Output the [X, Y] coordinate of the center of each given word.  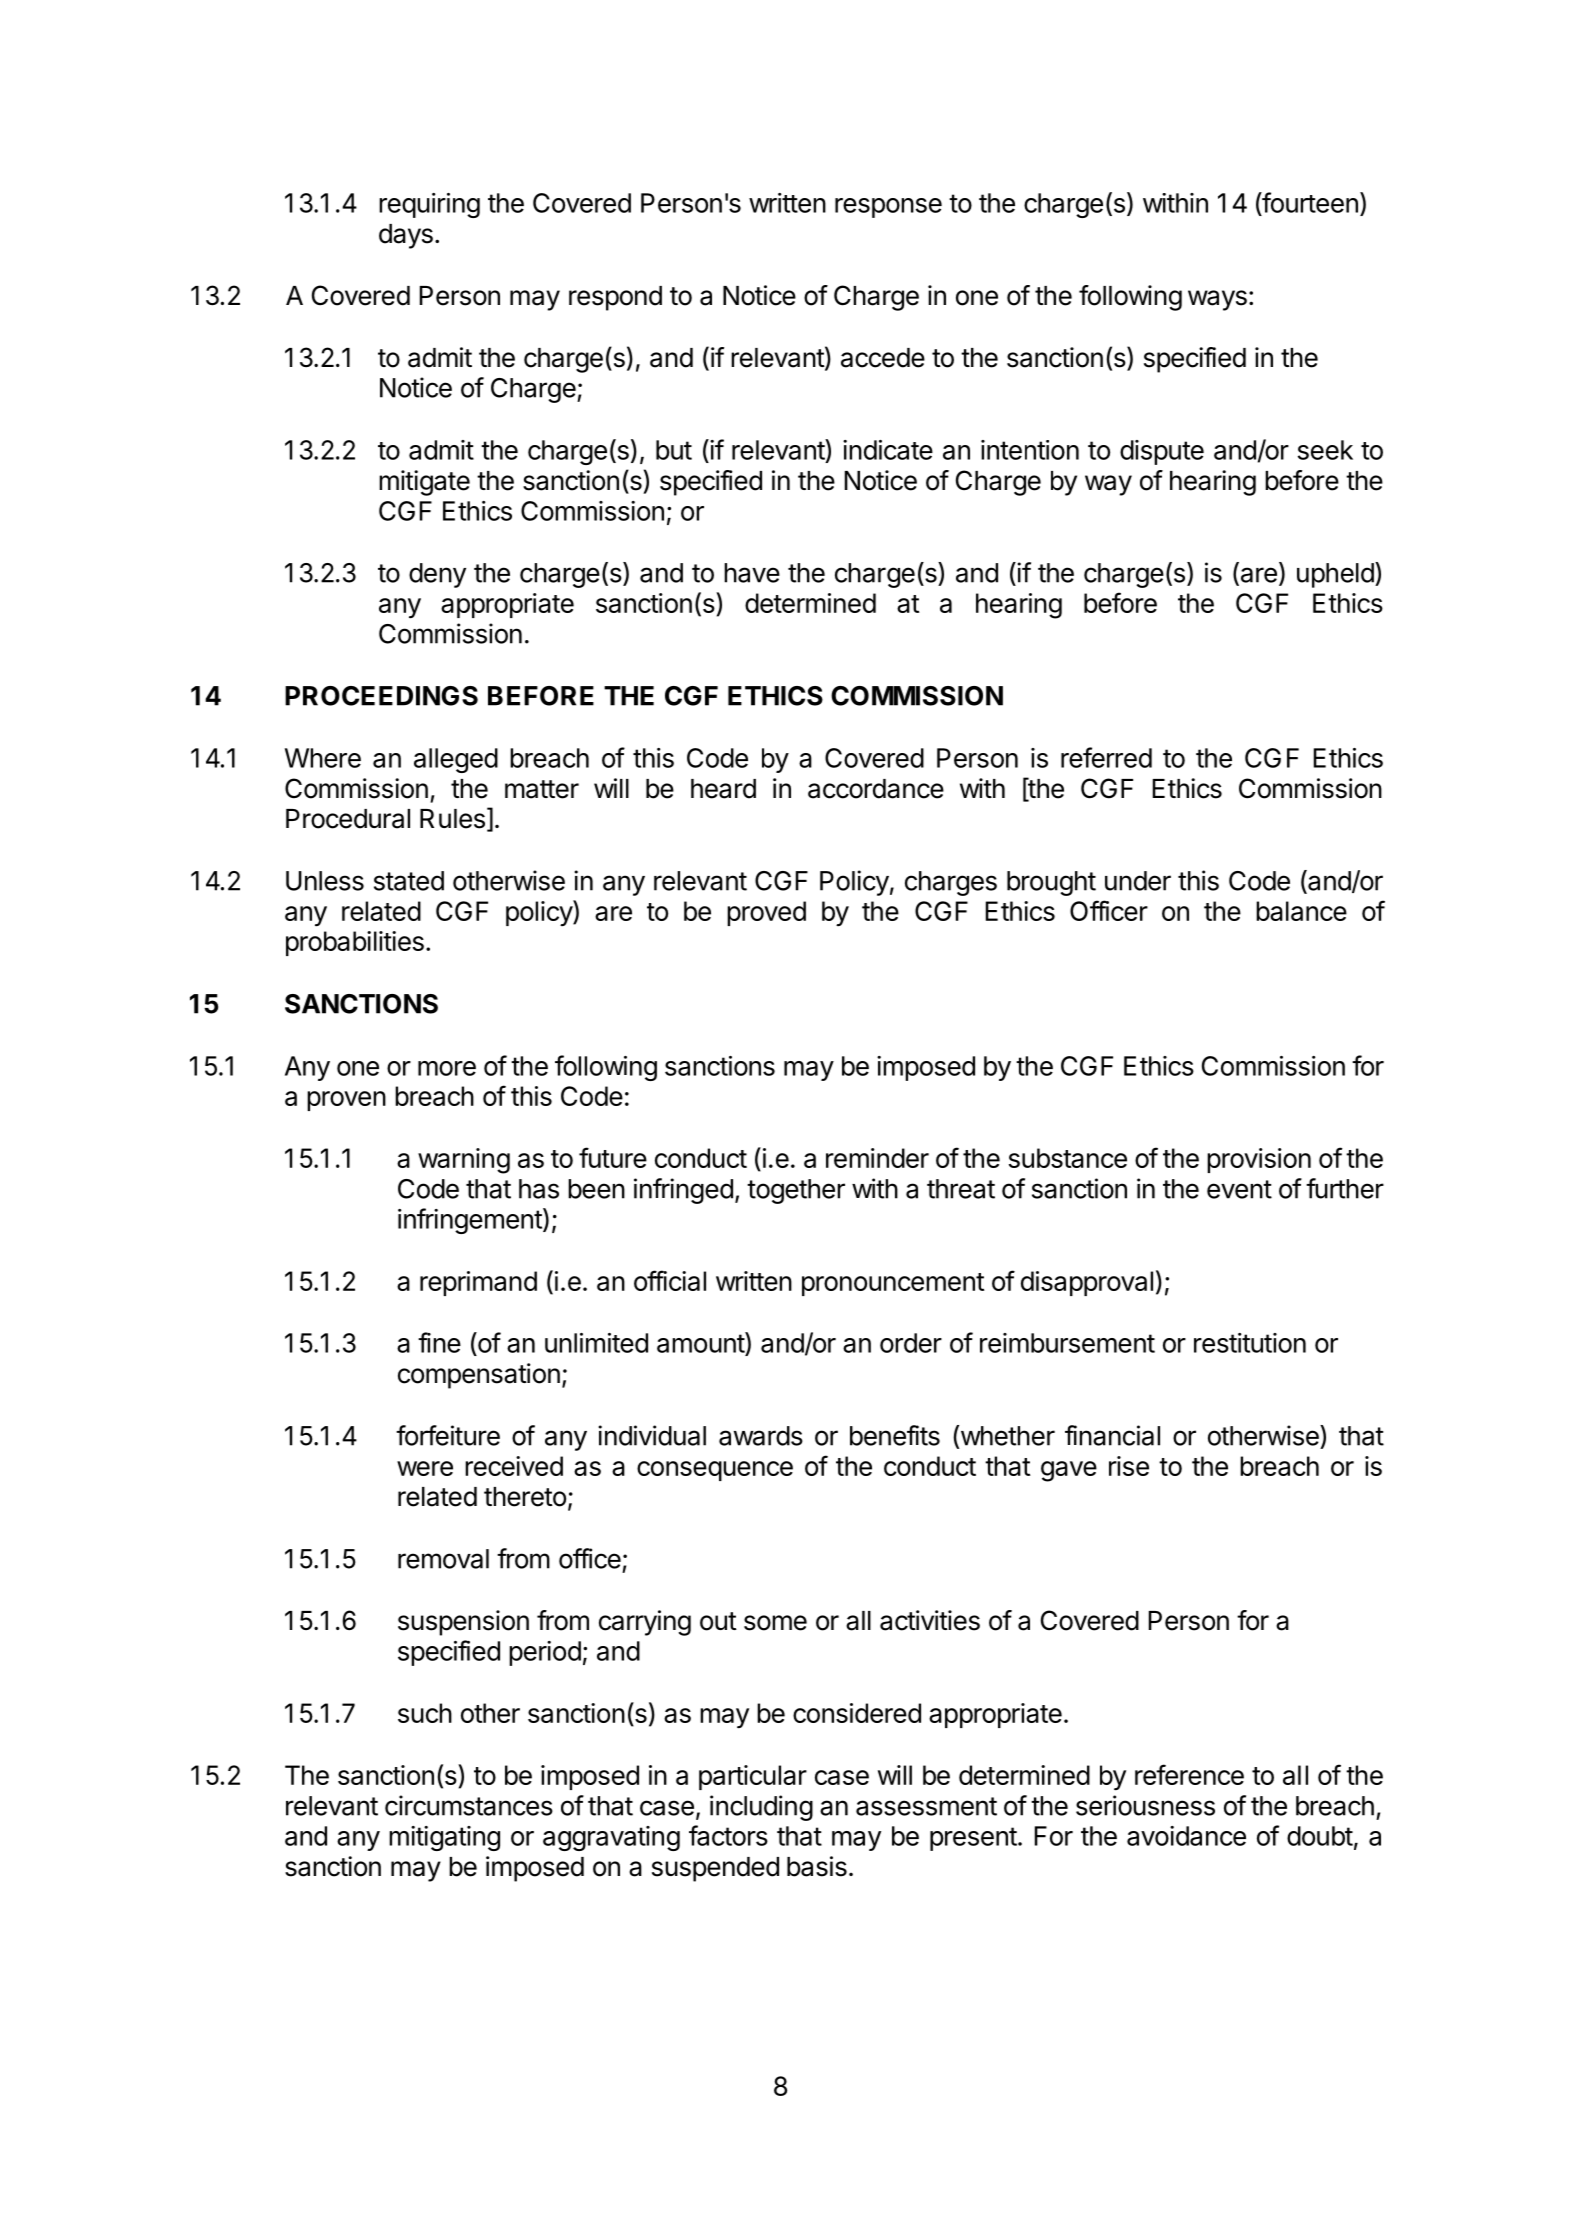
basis [817, 1866]
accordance [876, 789]
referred [1106, 757]
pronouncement [893, 1284]
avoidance [1186, 1836]
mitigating [444, 1838]
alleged [456, 760]
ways [1217, 300]
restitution [1250, 1343]
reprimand [478, 1283]
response [888, 208]
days [406, 236]
